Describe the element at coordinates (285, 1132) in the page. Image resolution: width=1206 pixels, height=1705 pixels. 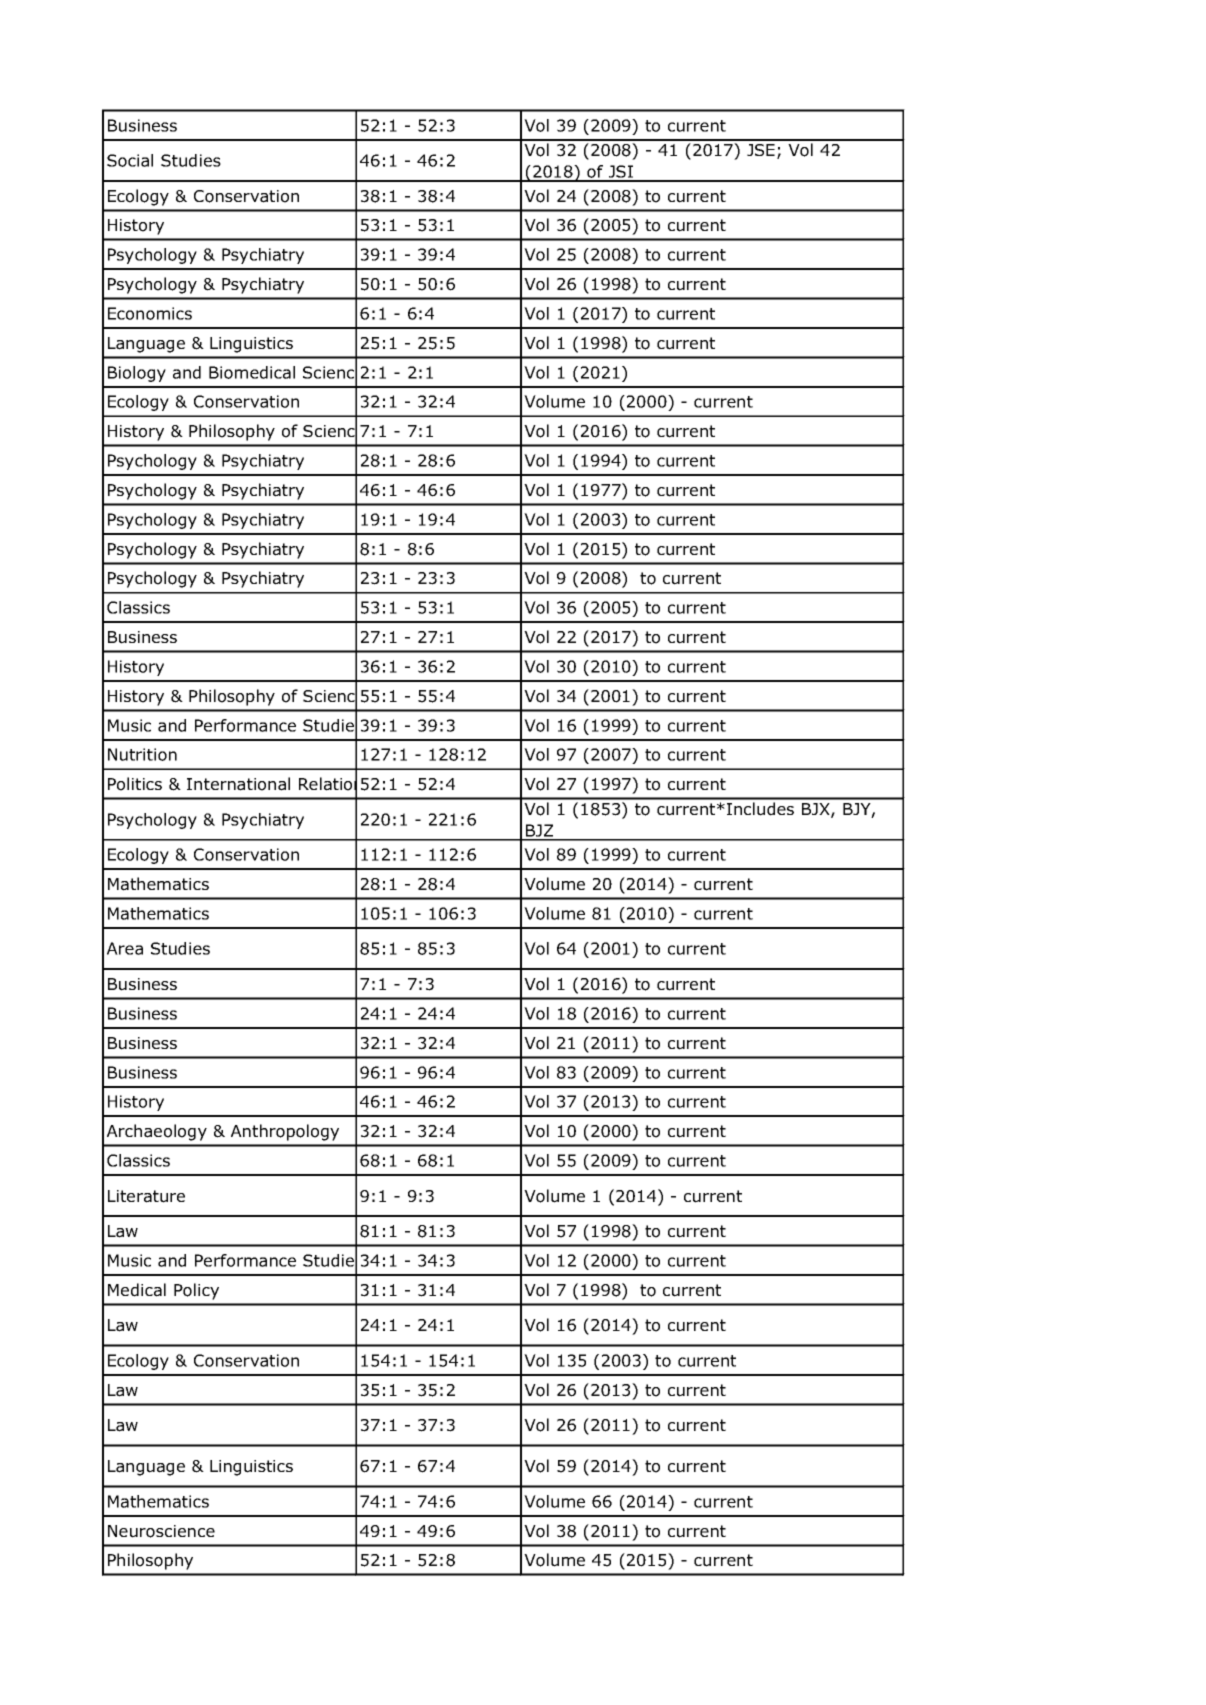
I see `Anthropology` at that location.
